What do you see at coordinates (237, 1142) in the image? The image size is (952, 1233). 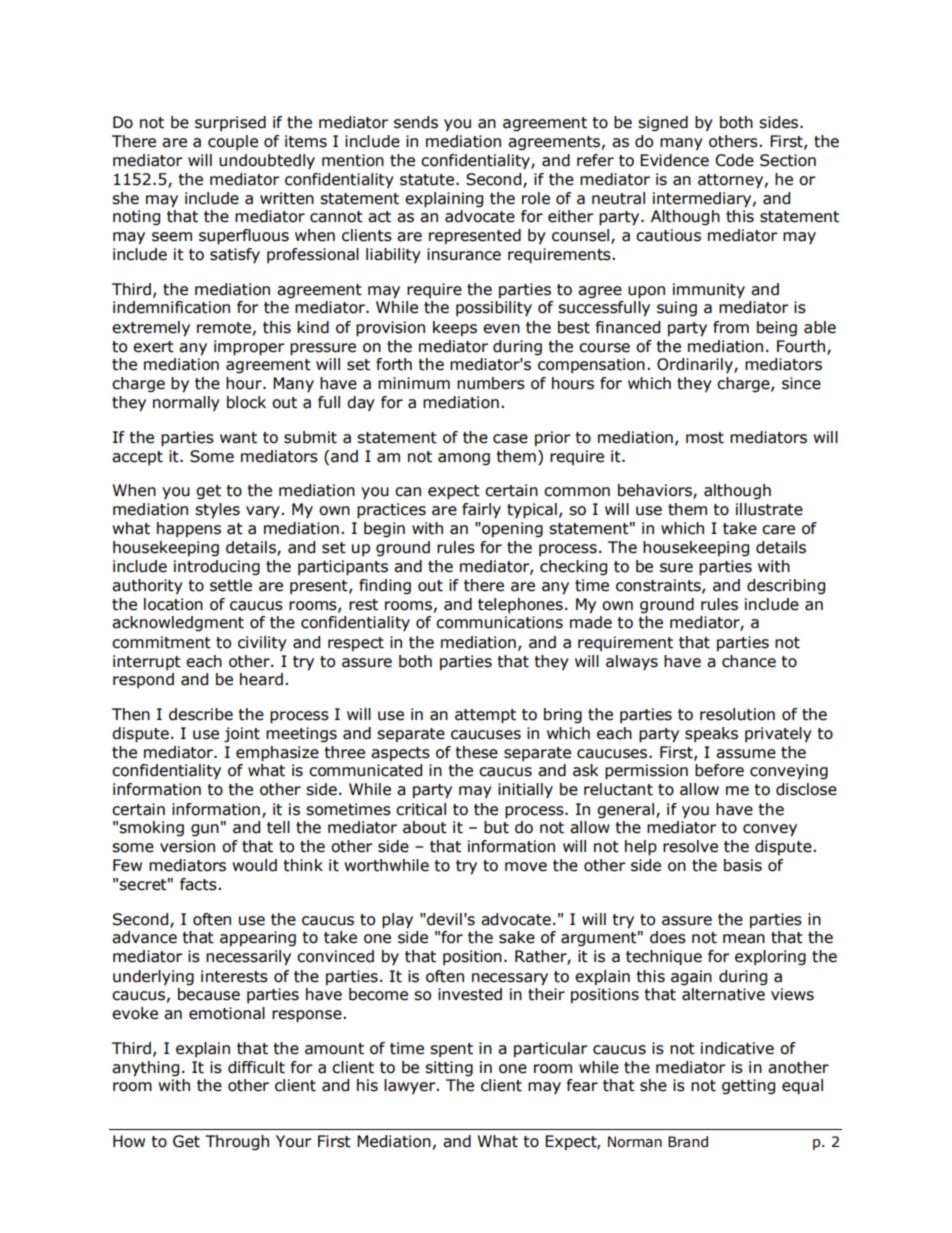 I see `Through` at bounding box center [237, 1142].
